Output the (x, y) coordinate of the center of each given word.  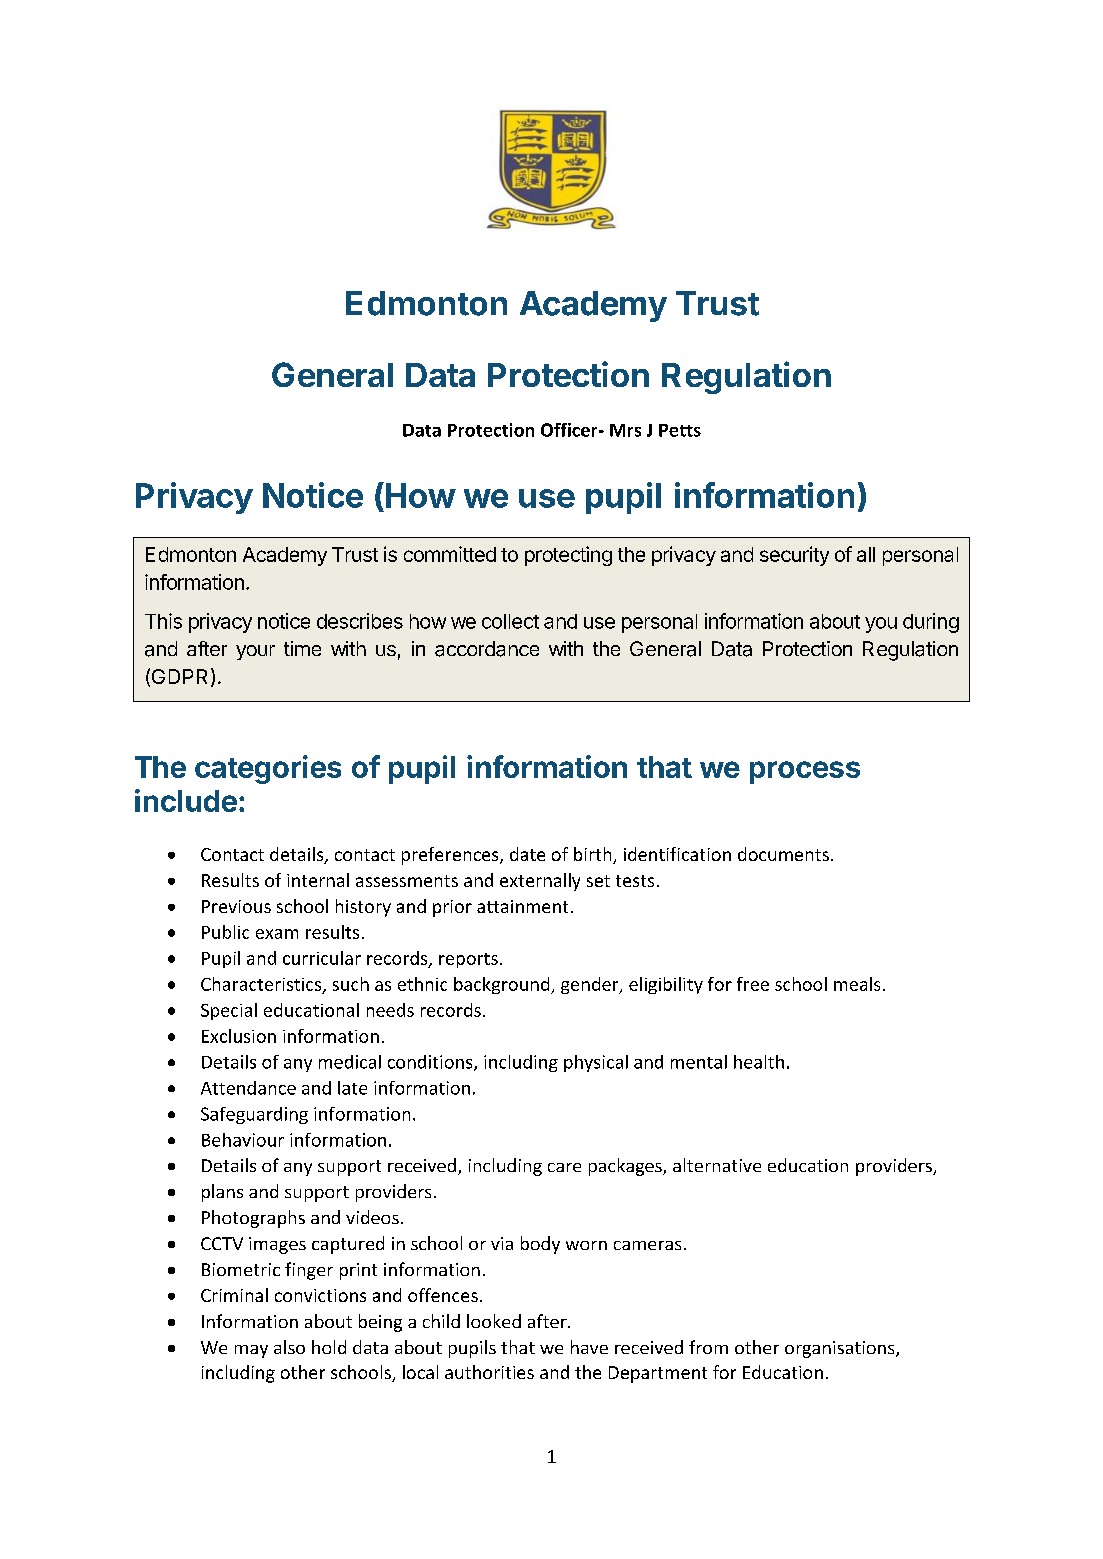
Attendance (248, 1088)
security (794, 556)
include (186, 800)
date (527, 854)
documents (783, 854)
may (251, 1351)
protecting (568, 556)
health (759, 1062)
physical (596, 1063)
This (163, 621)
